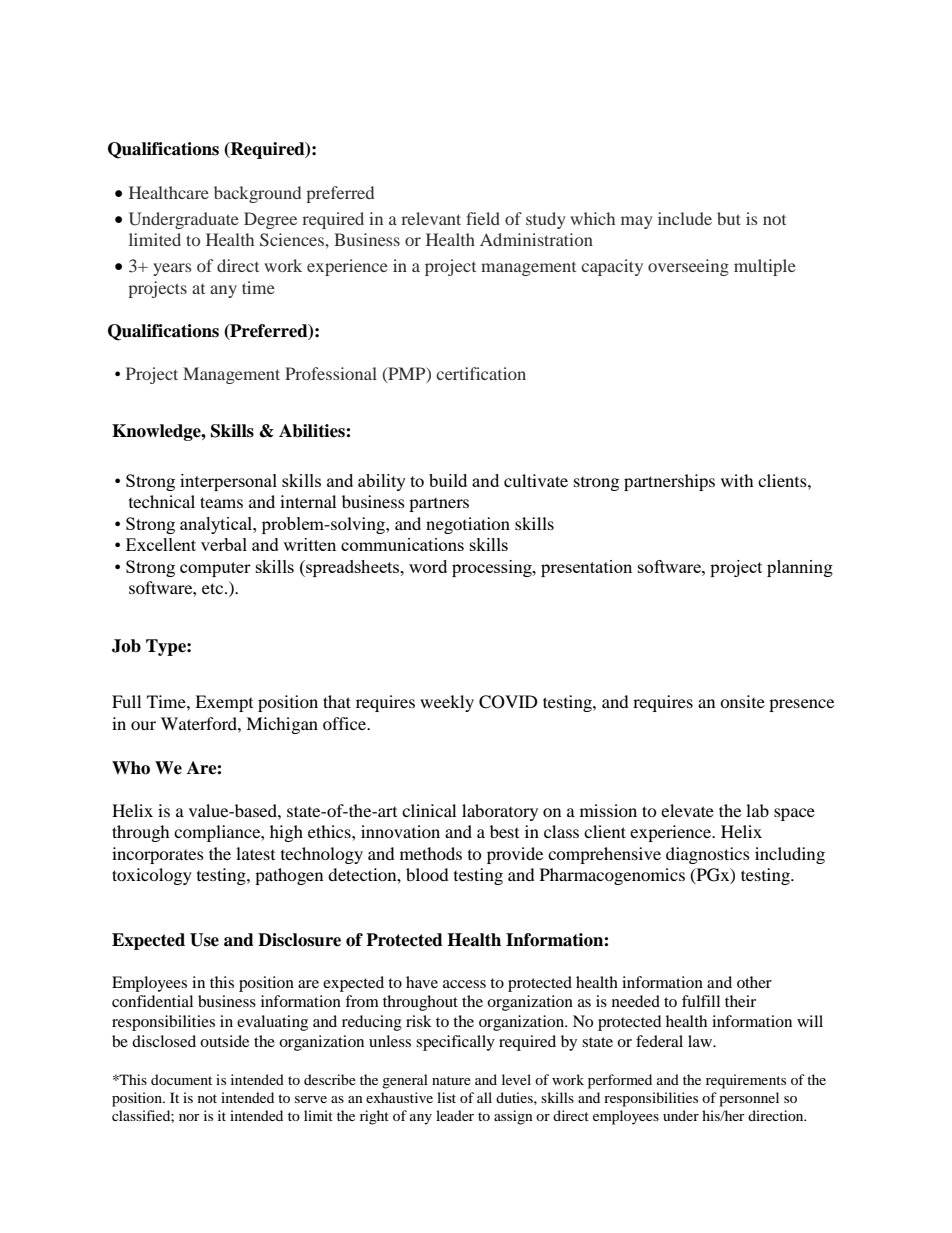  What do you see at coordinates (181, 1079) in the screenshot?
I see `document` at bounding box center [181, 1079].
